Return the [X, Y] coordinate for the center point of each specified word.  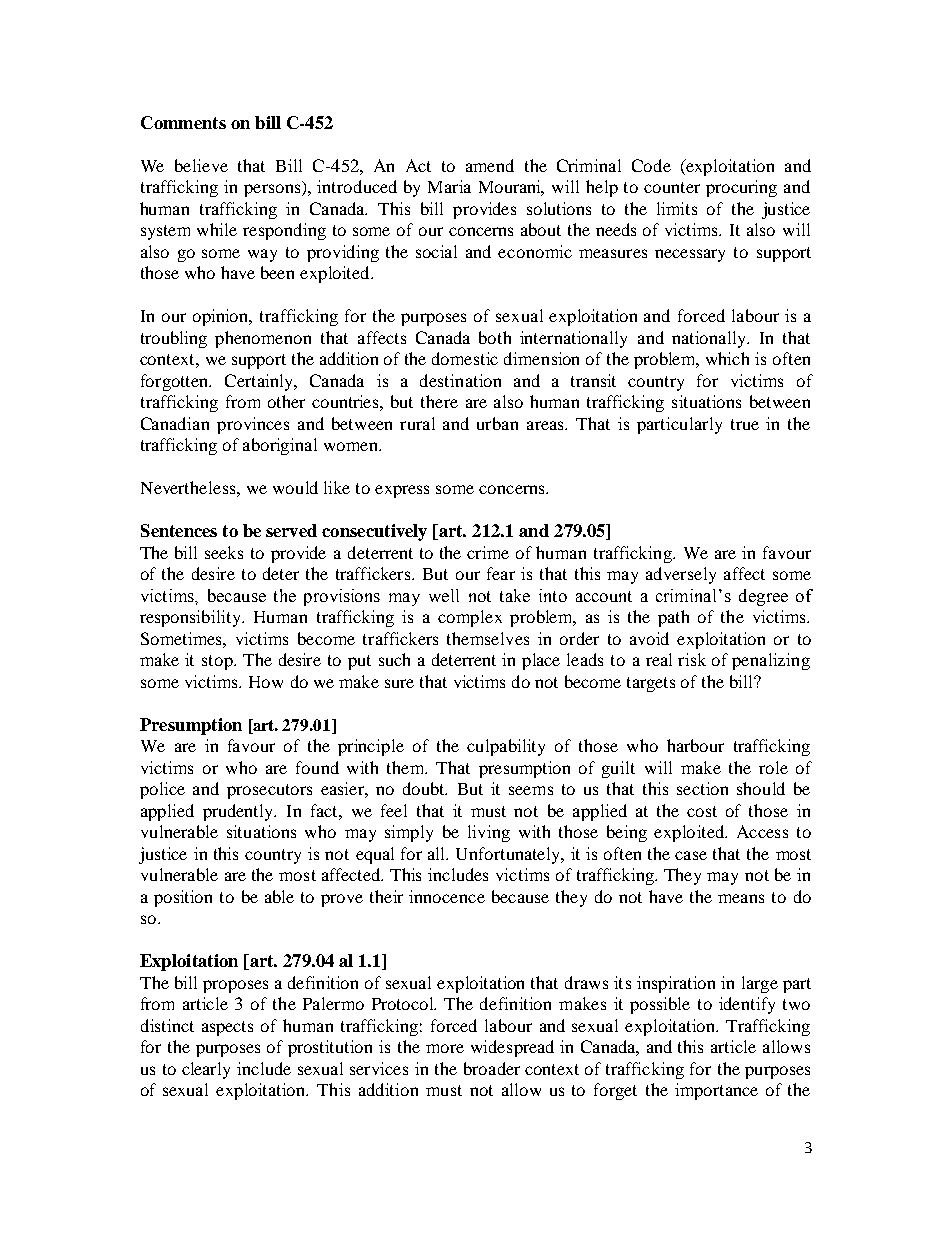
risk [692, 659]
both [495, 337]
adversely [681, 575]
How [266, 682]
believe [201, 165]
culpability [506, 747]
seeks [224, 552]
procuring [741, 188]
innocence [447, 896]
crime [488, 552]
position [183, 898]
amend [490, 165]
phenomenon [263, 339]
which [727, 358]
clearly [206, 1070]
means [741, 898]
